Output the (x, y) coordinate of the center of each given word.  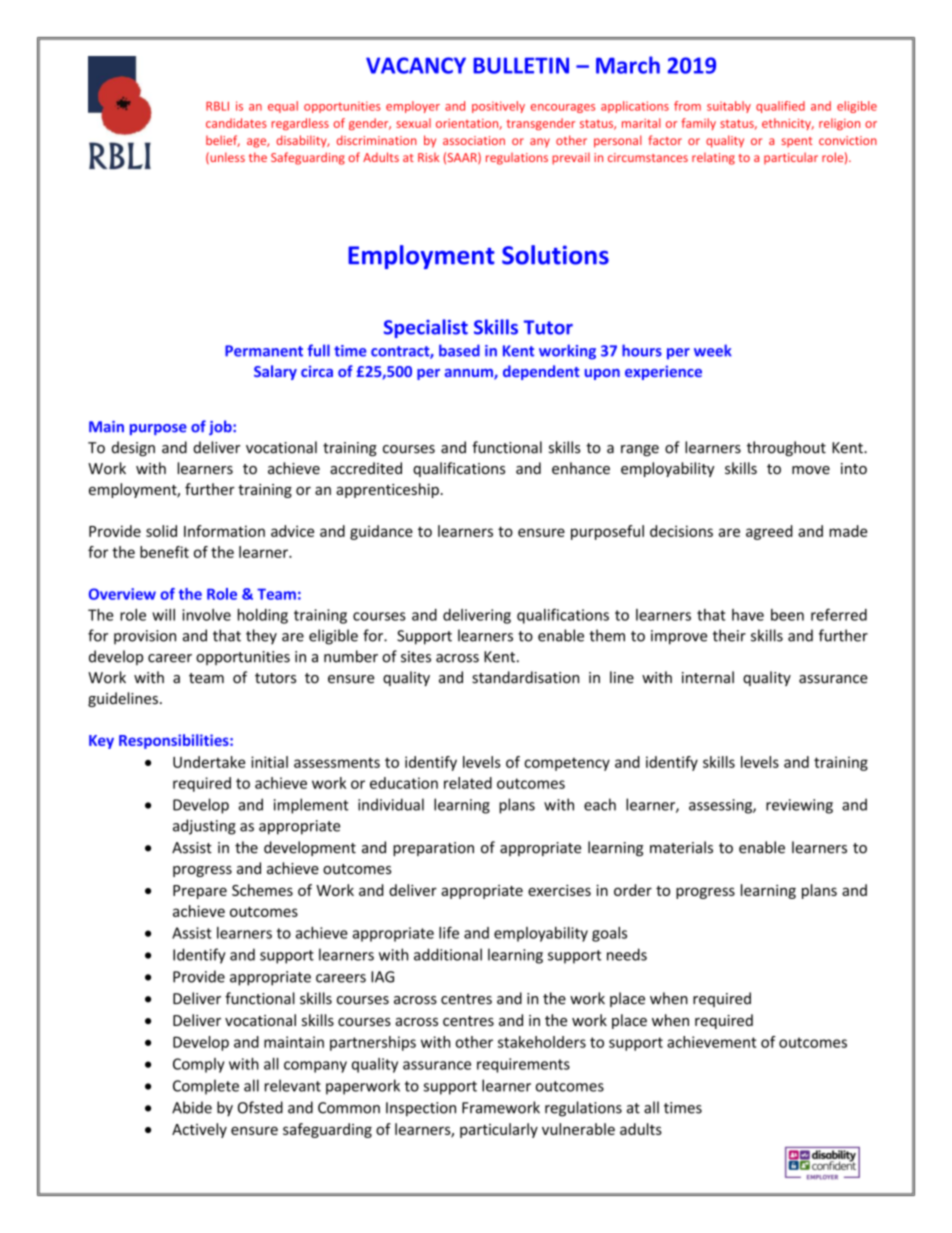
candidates (236, 123)
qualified (780, 107)
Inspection (421, 1109)
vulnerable (578, 1129)
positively (498, 107)
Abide (192, 1107)
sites (416, 657)
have (748, 615)
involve (206, 615)
